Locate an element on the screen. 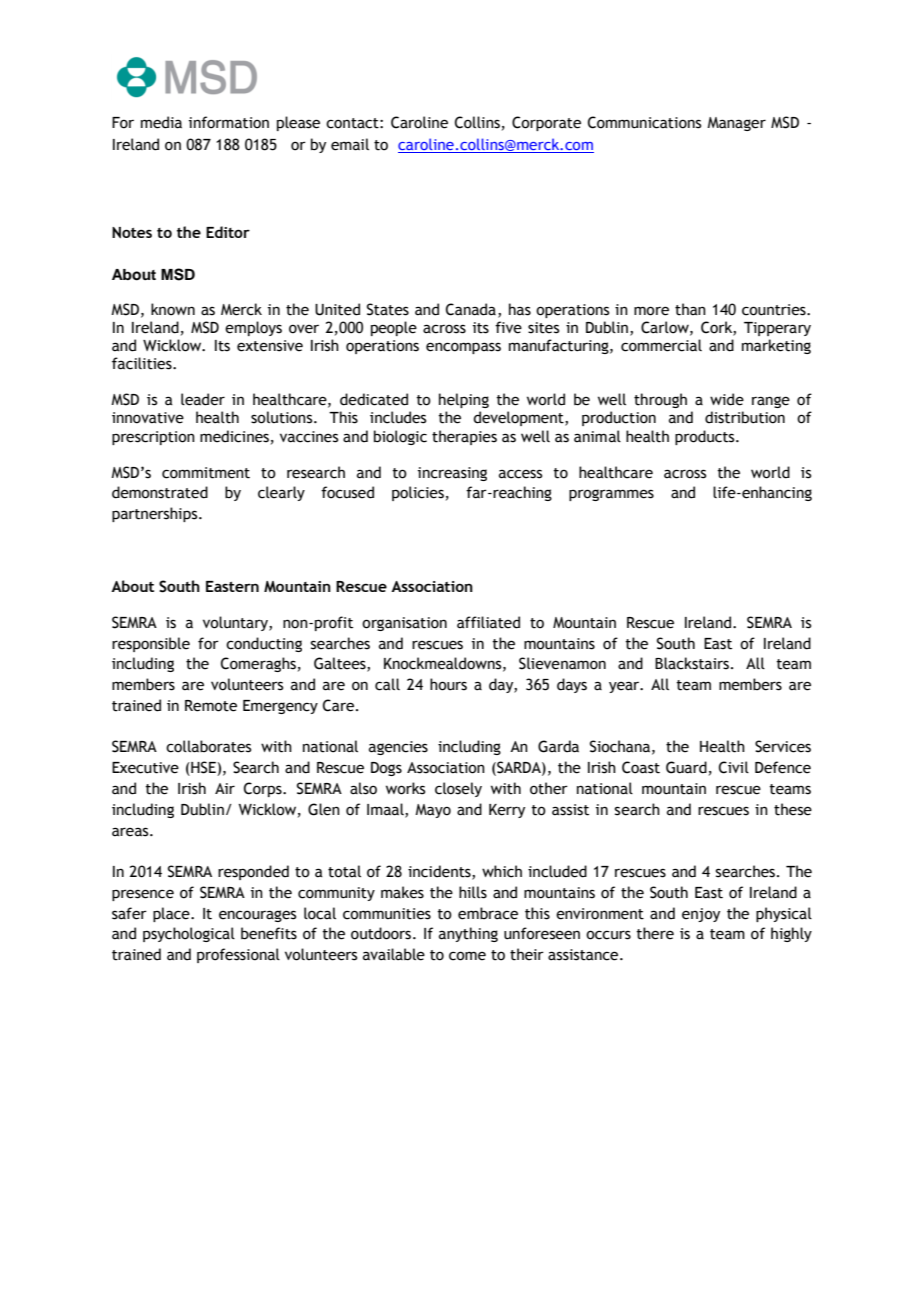 The image size is (924, 1308). products is located at coordinates (706, 437).
